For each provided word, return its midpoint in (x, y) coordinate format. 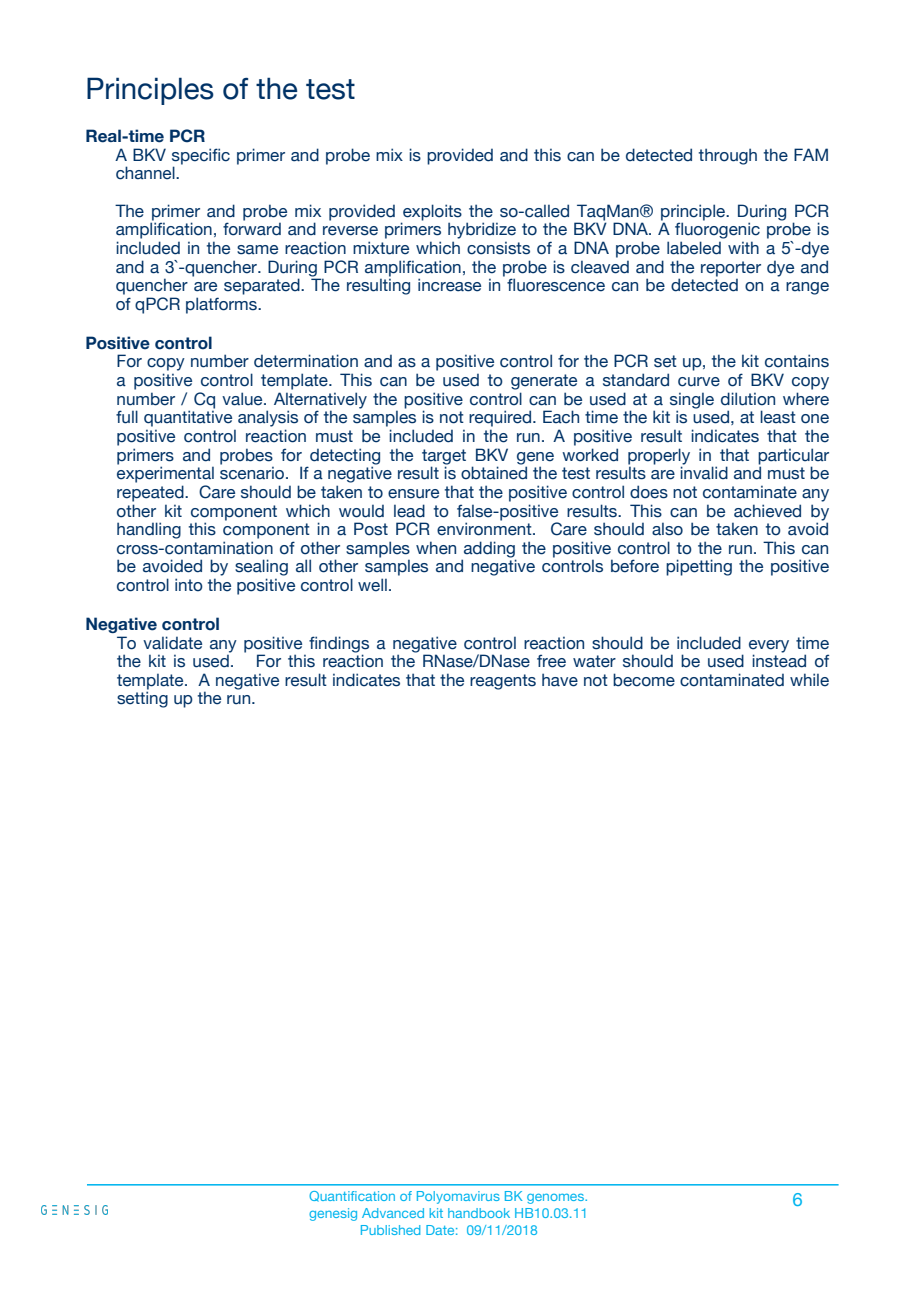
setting (142, 699)
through (728, 156)
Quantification (352, 1196)
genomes (556, 1199)
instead (779, 660)
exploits (431, 213)
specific (201, 157)
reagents (503, 682)
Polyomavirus (458, 1197)
